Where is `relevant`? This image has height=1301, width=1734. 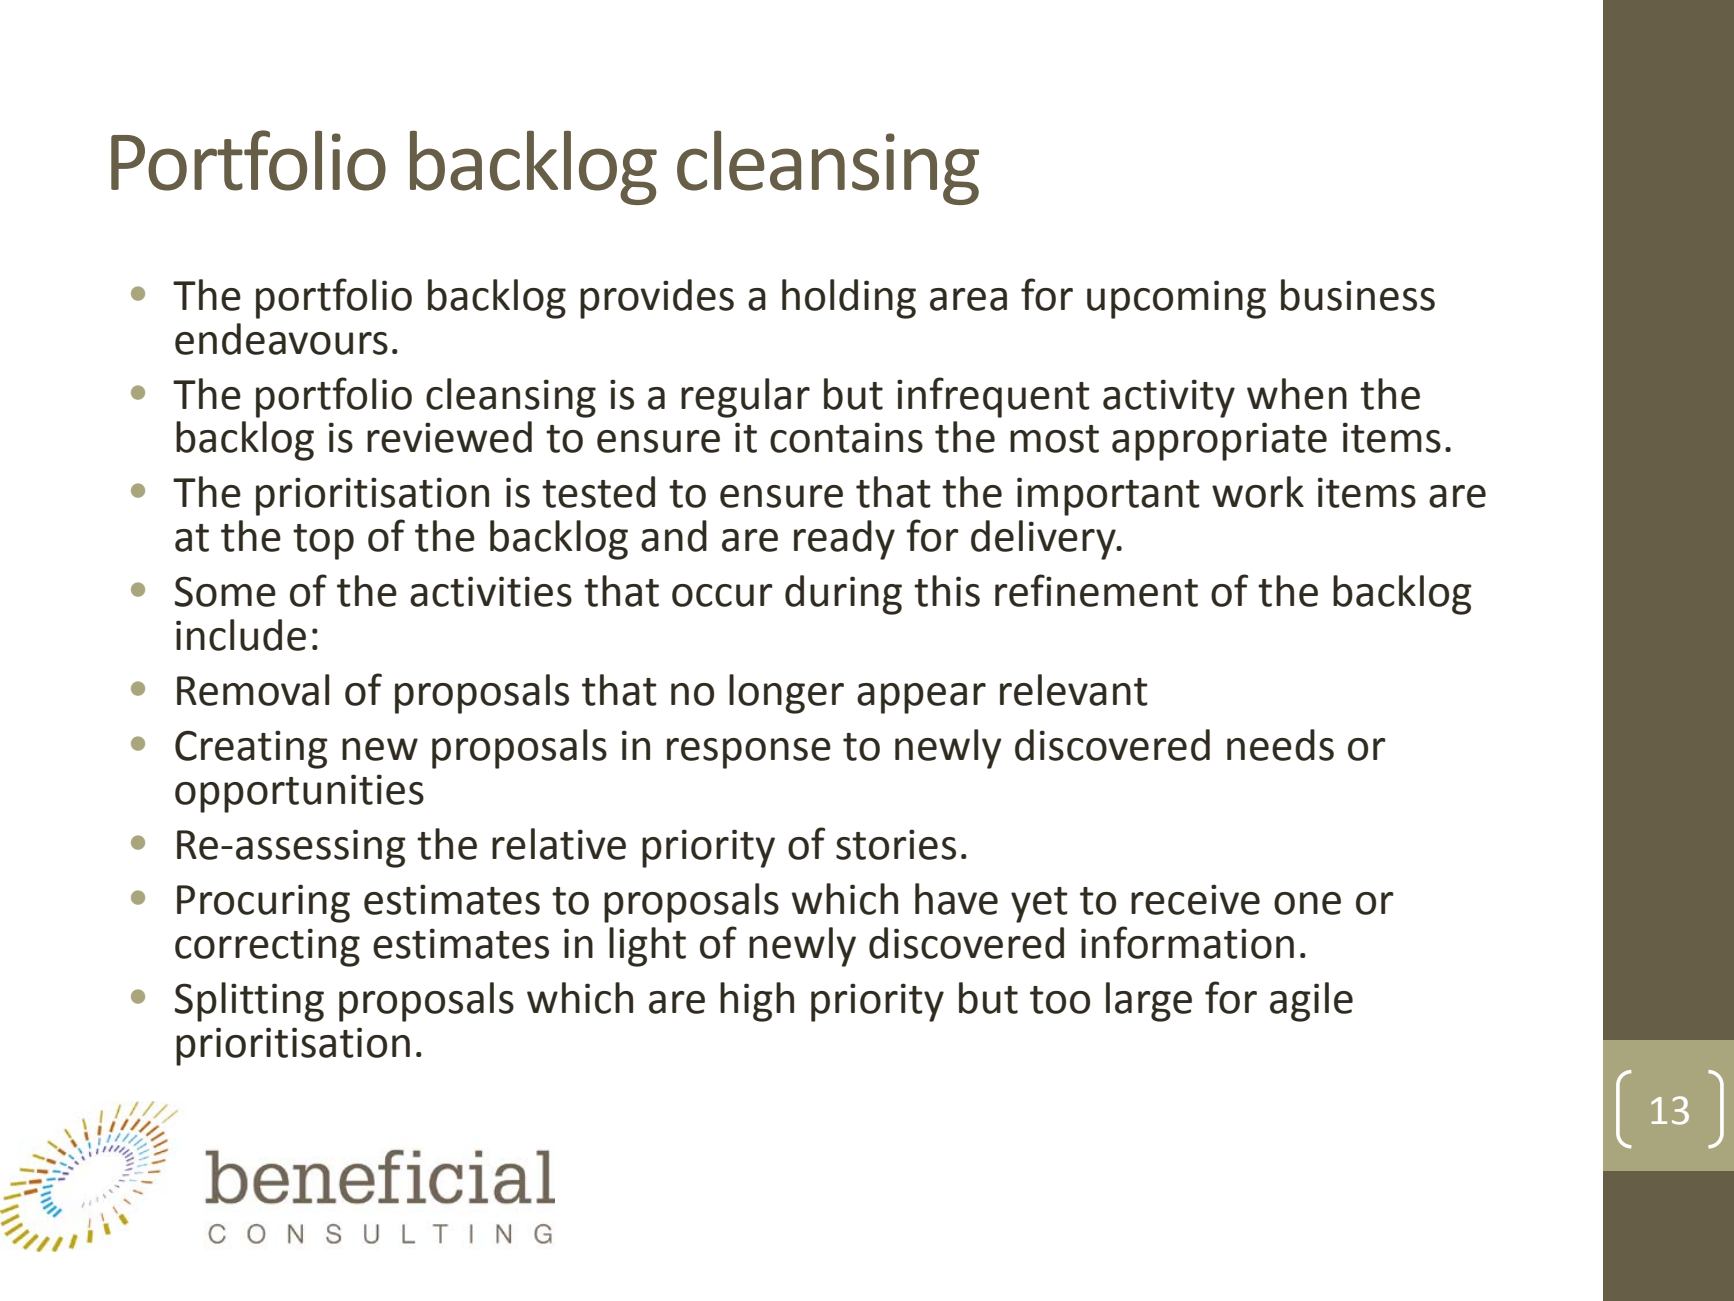
relevant is located at coordinates (1074, 690).
